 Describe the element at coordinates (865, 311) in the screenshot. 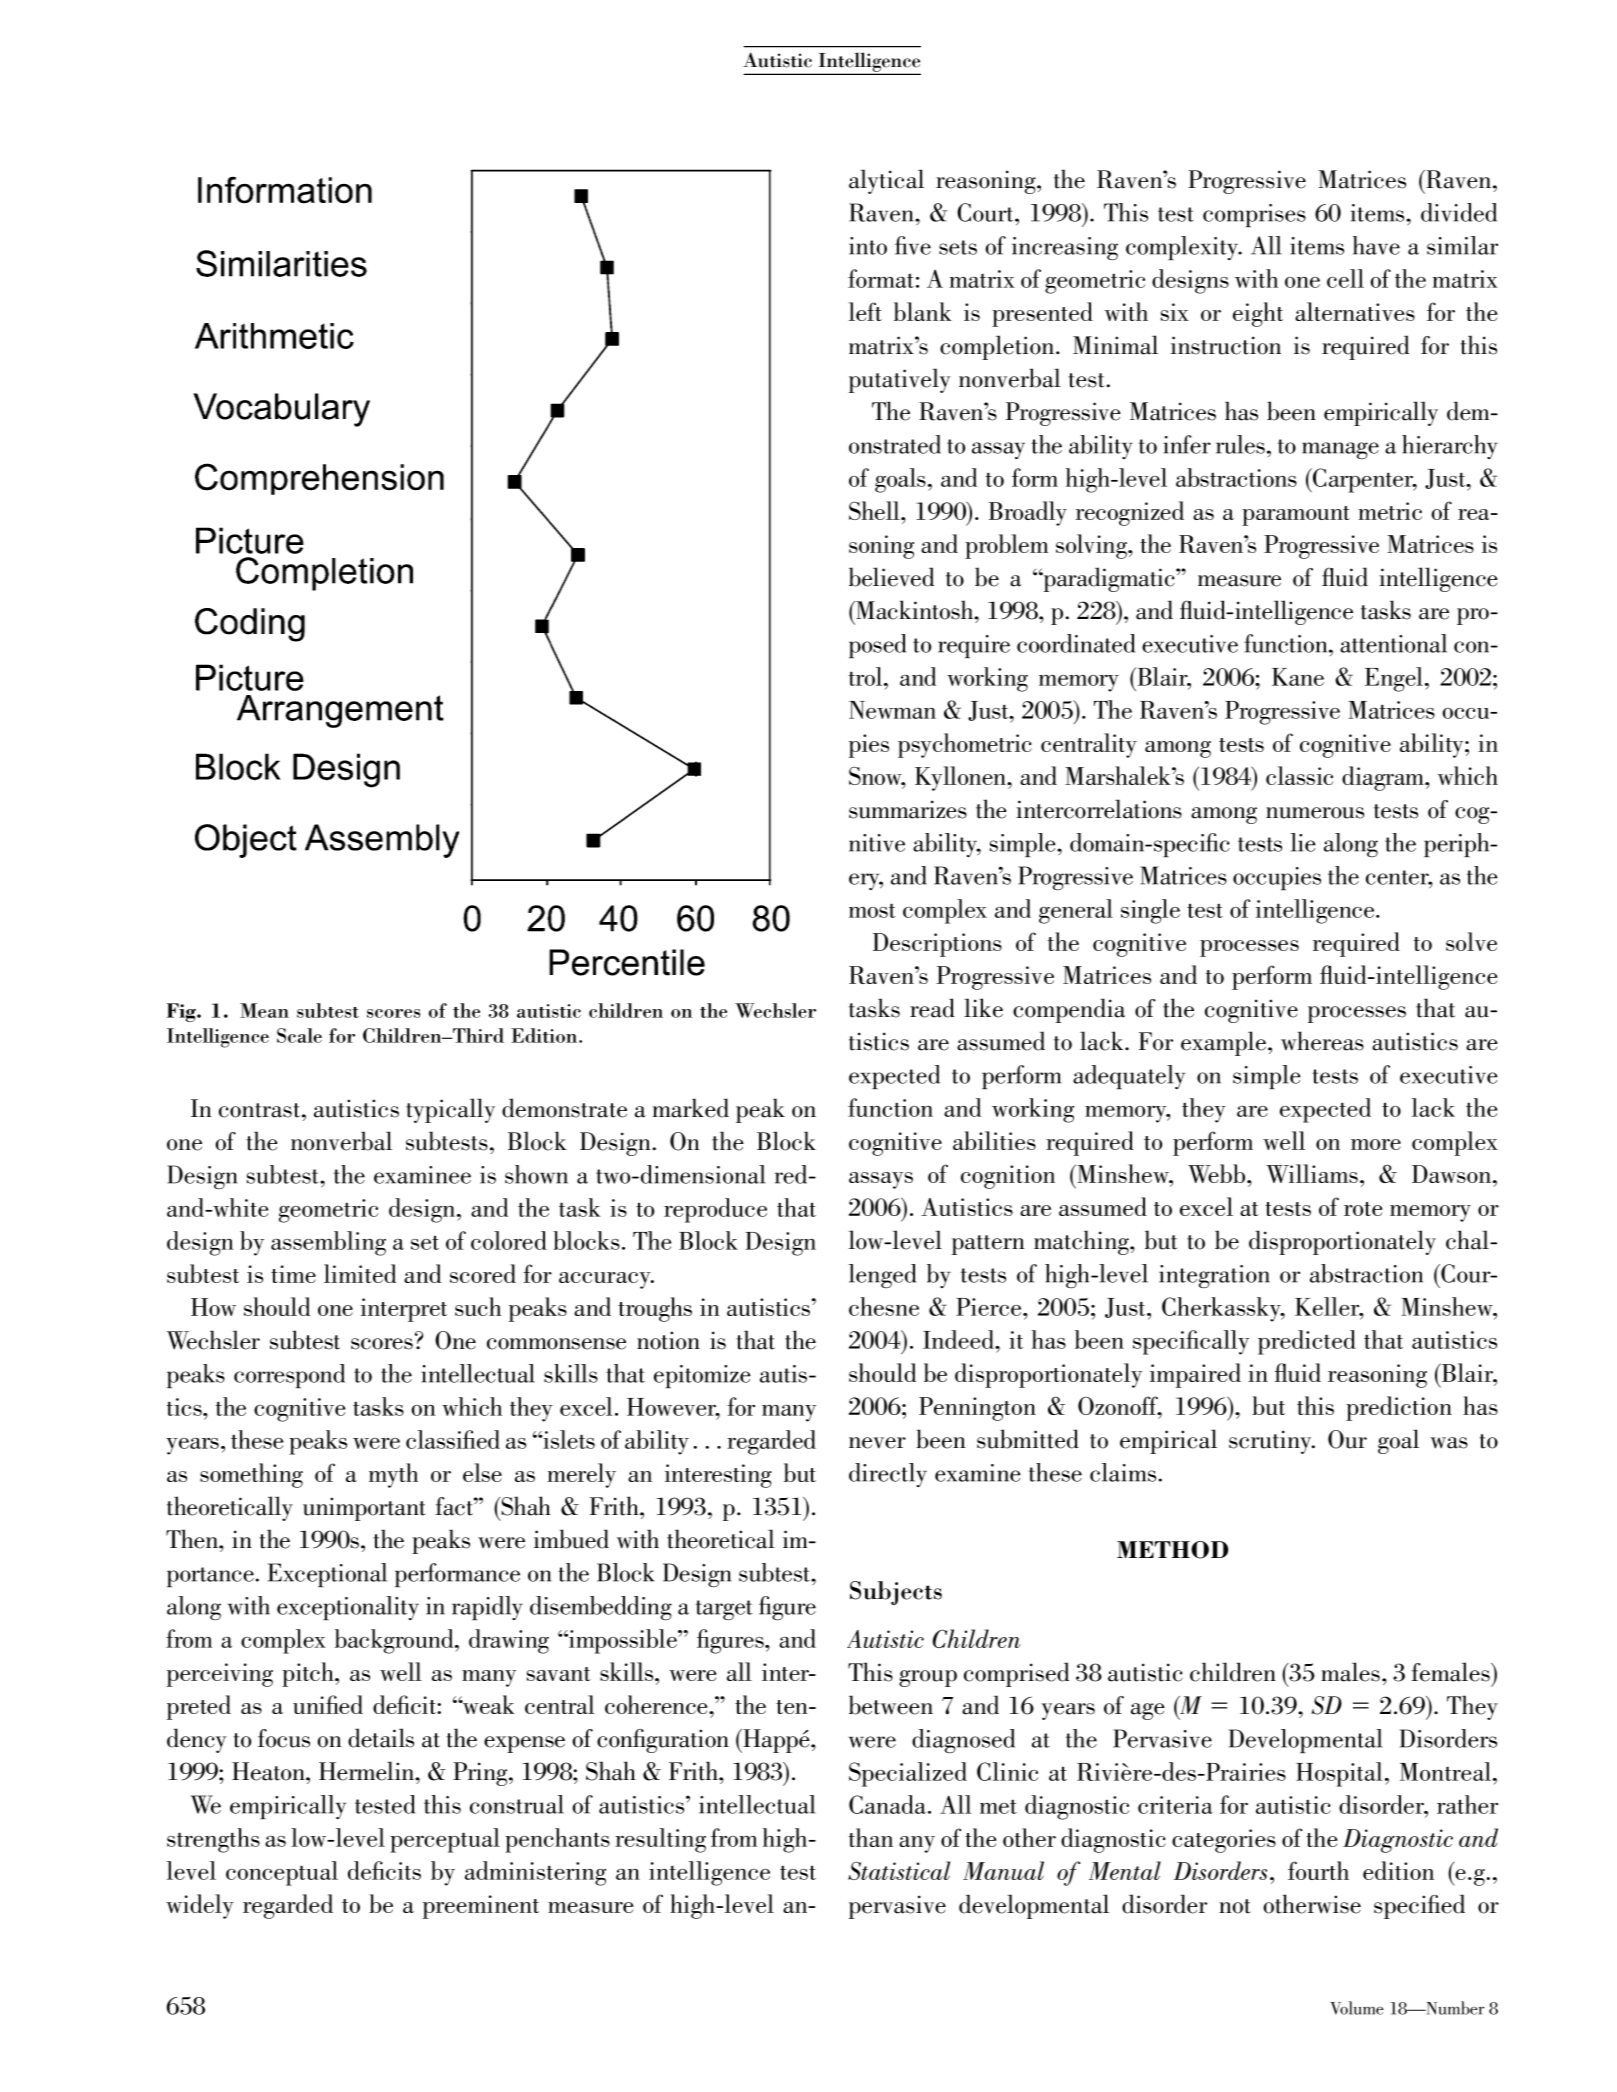

I see `left` at that location.
